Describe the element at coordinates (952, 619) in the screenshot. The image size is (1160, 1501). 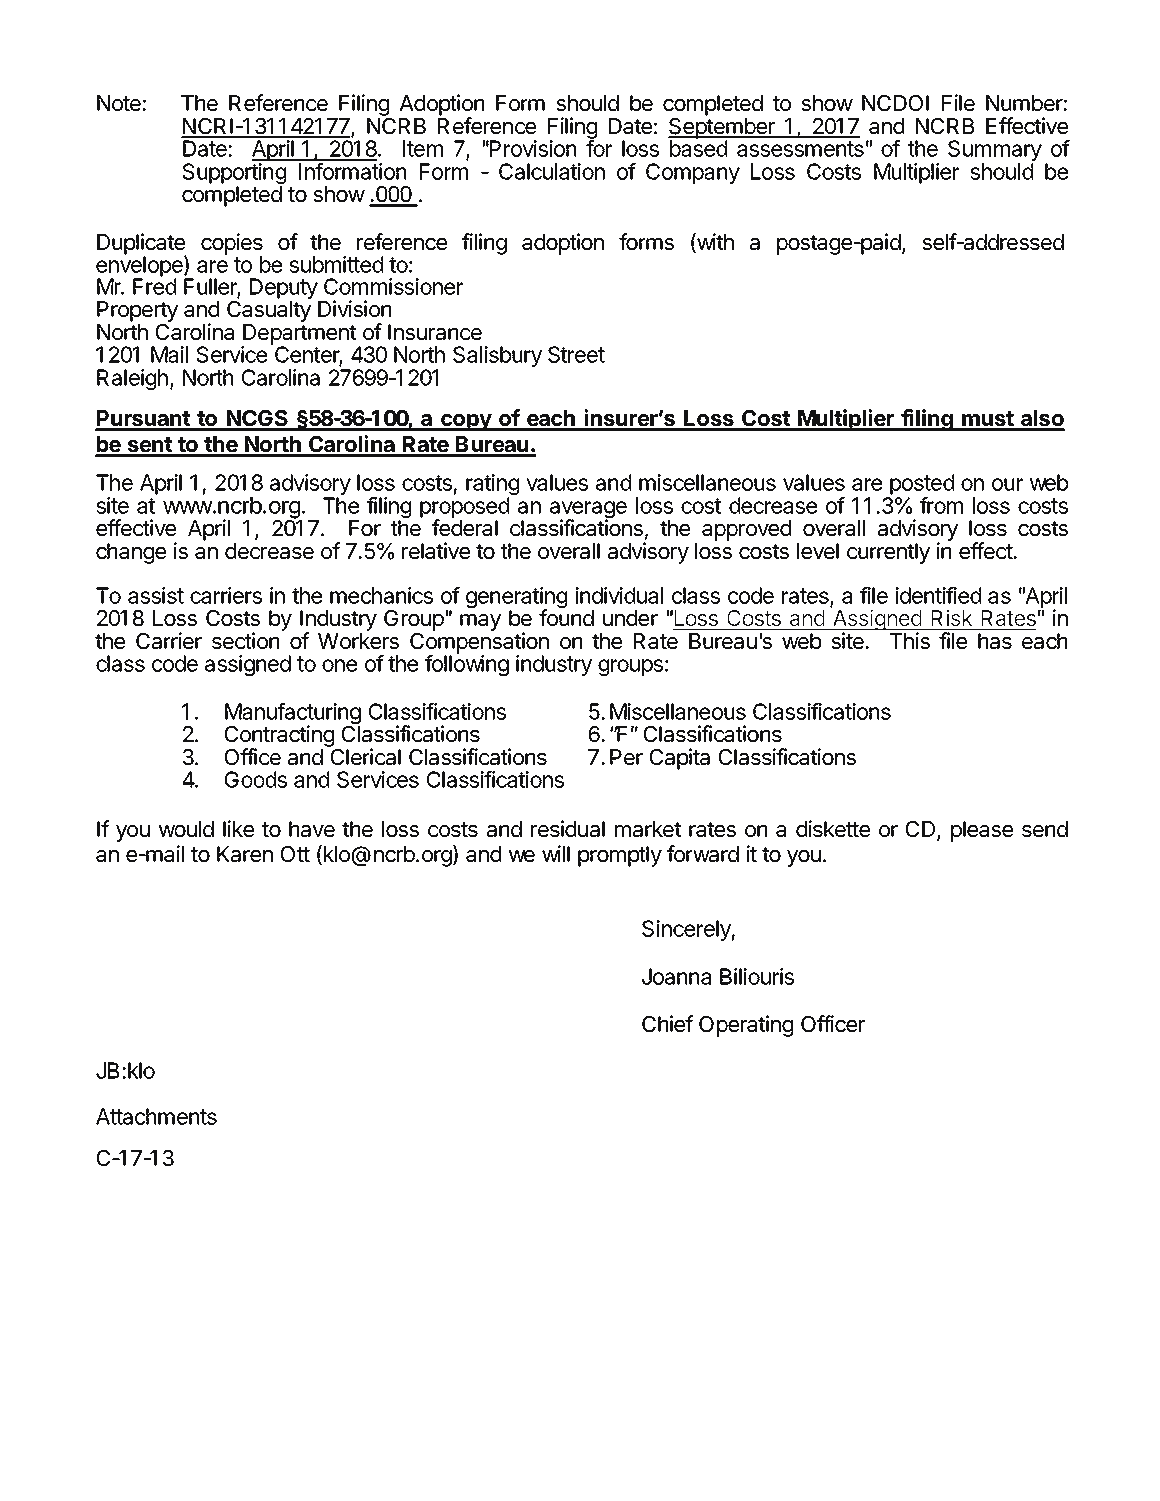
I see `Risk` at that location.
